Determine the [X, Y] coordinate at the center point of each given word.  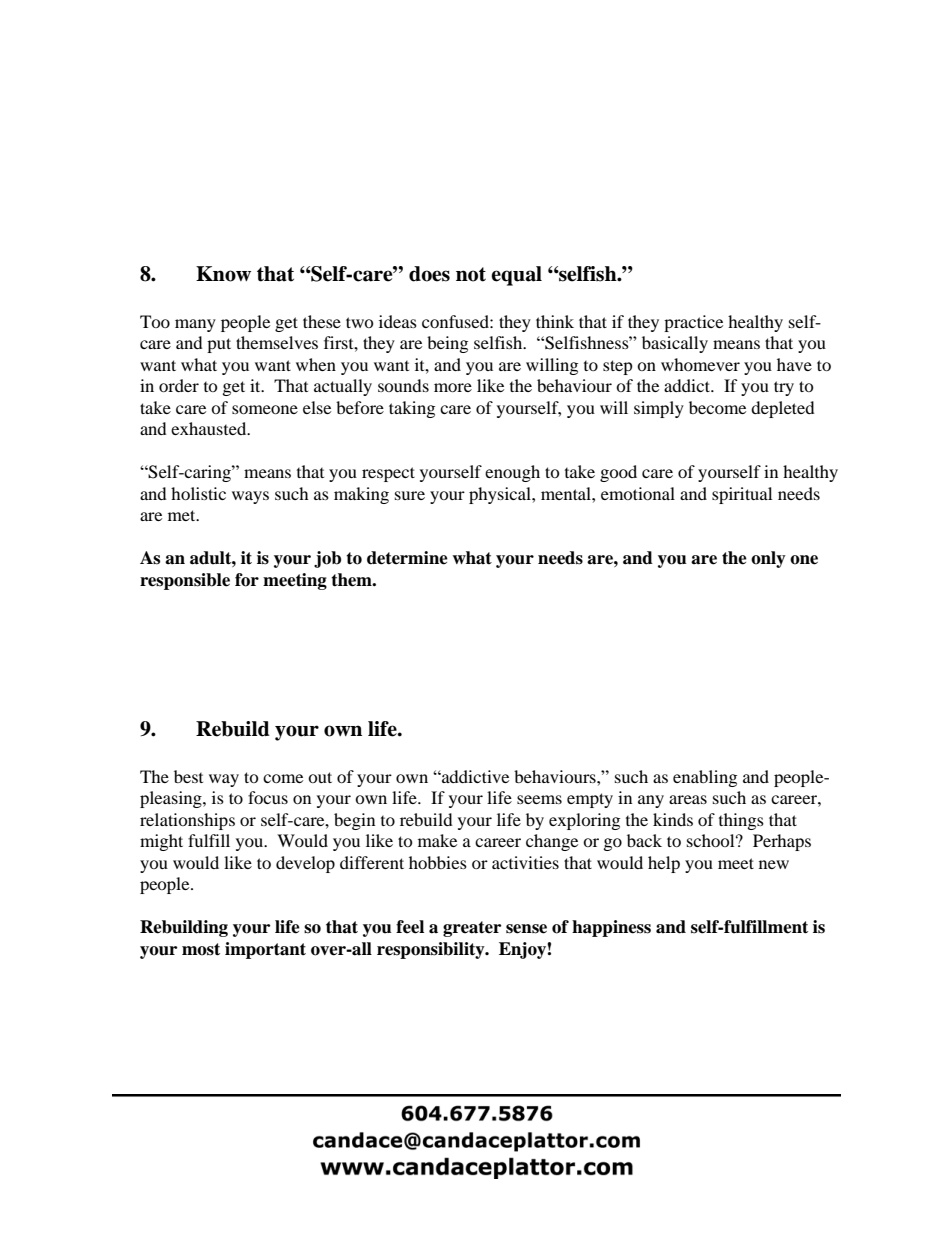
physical [501, 495]
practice [693, 323]
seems [539, 799]
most [201, 949]
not [471, 274]
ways [250, 497]
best [188, 776]
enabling [705, 778]
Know [223, 274]
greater [472, 929]
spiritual [742, 495]
